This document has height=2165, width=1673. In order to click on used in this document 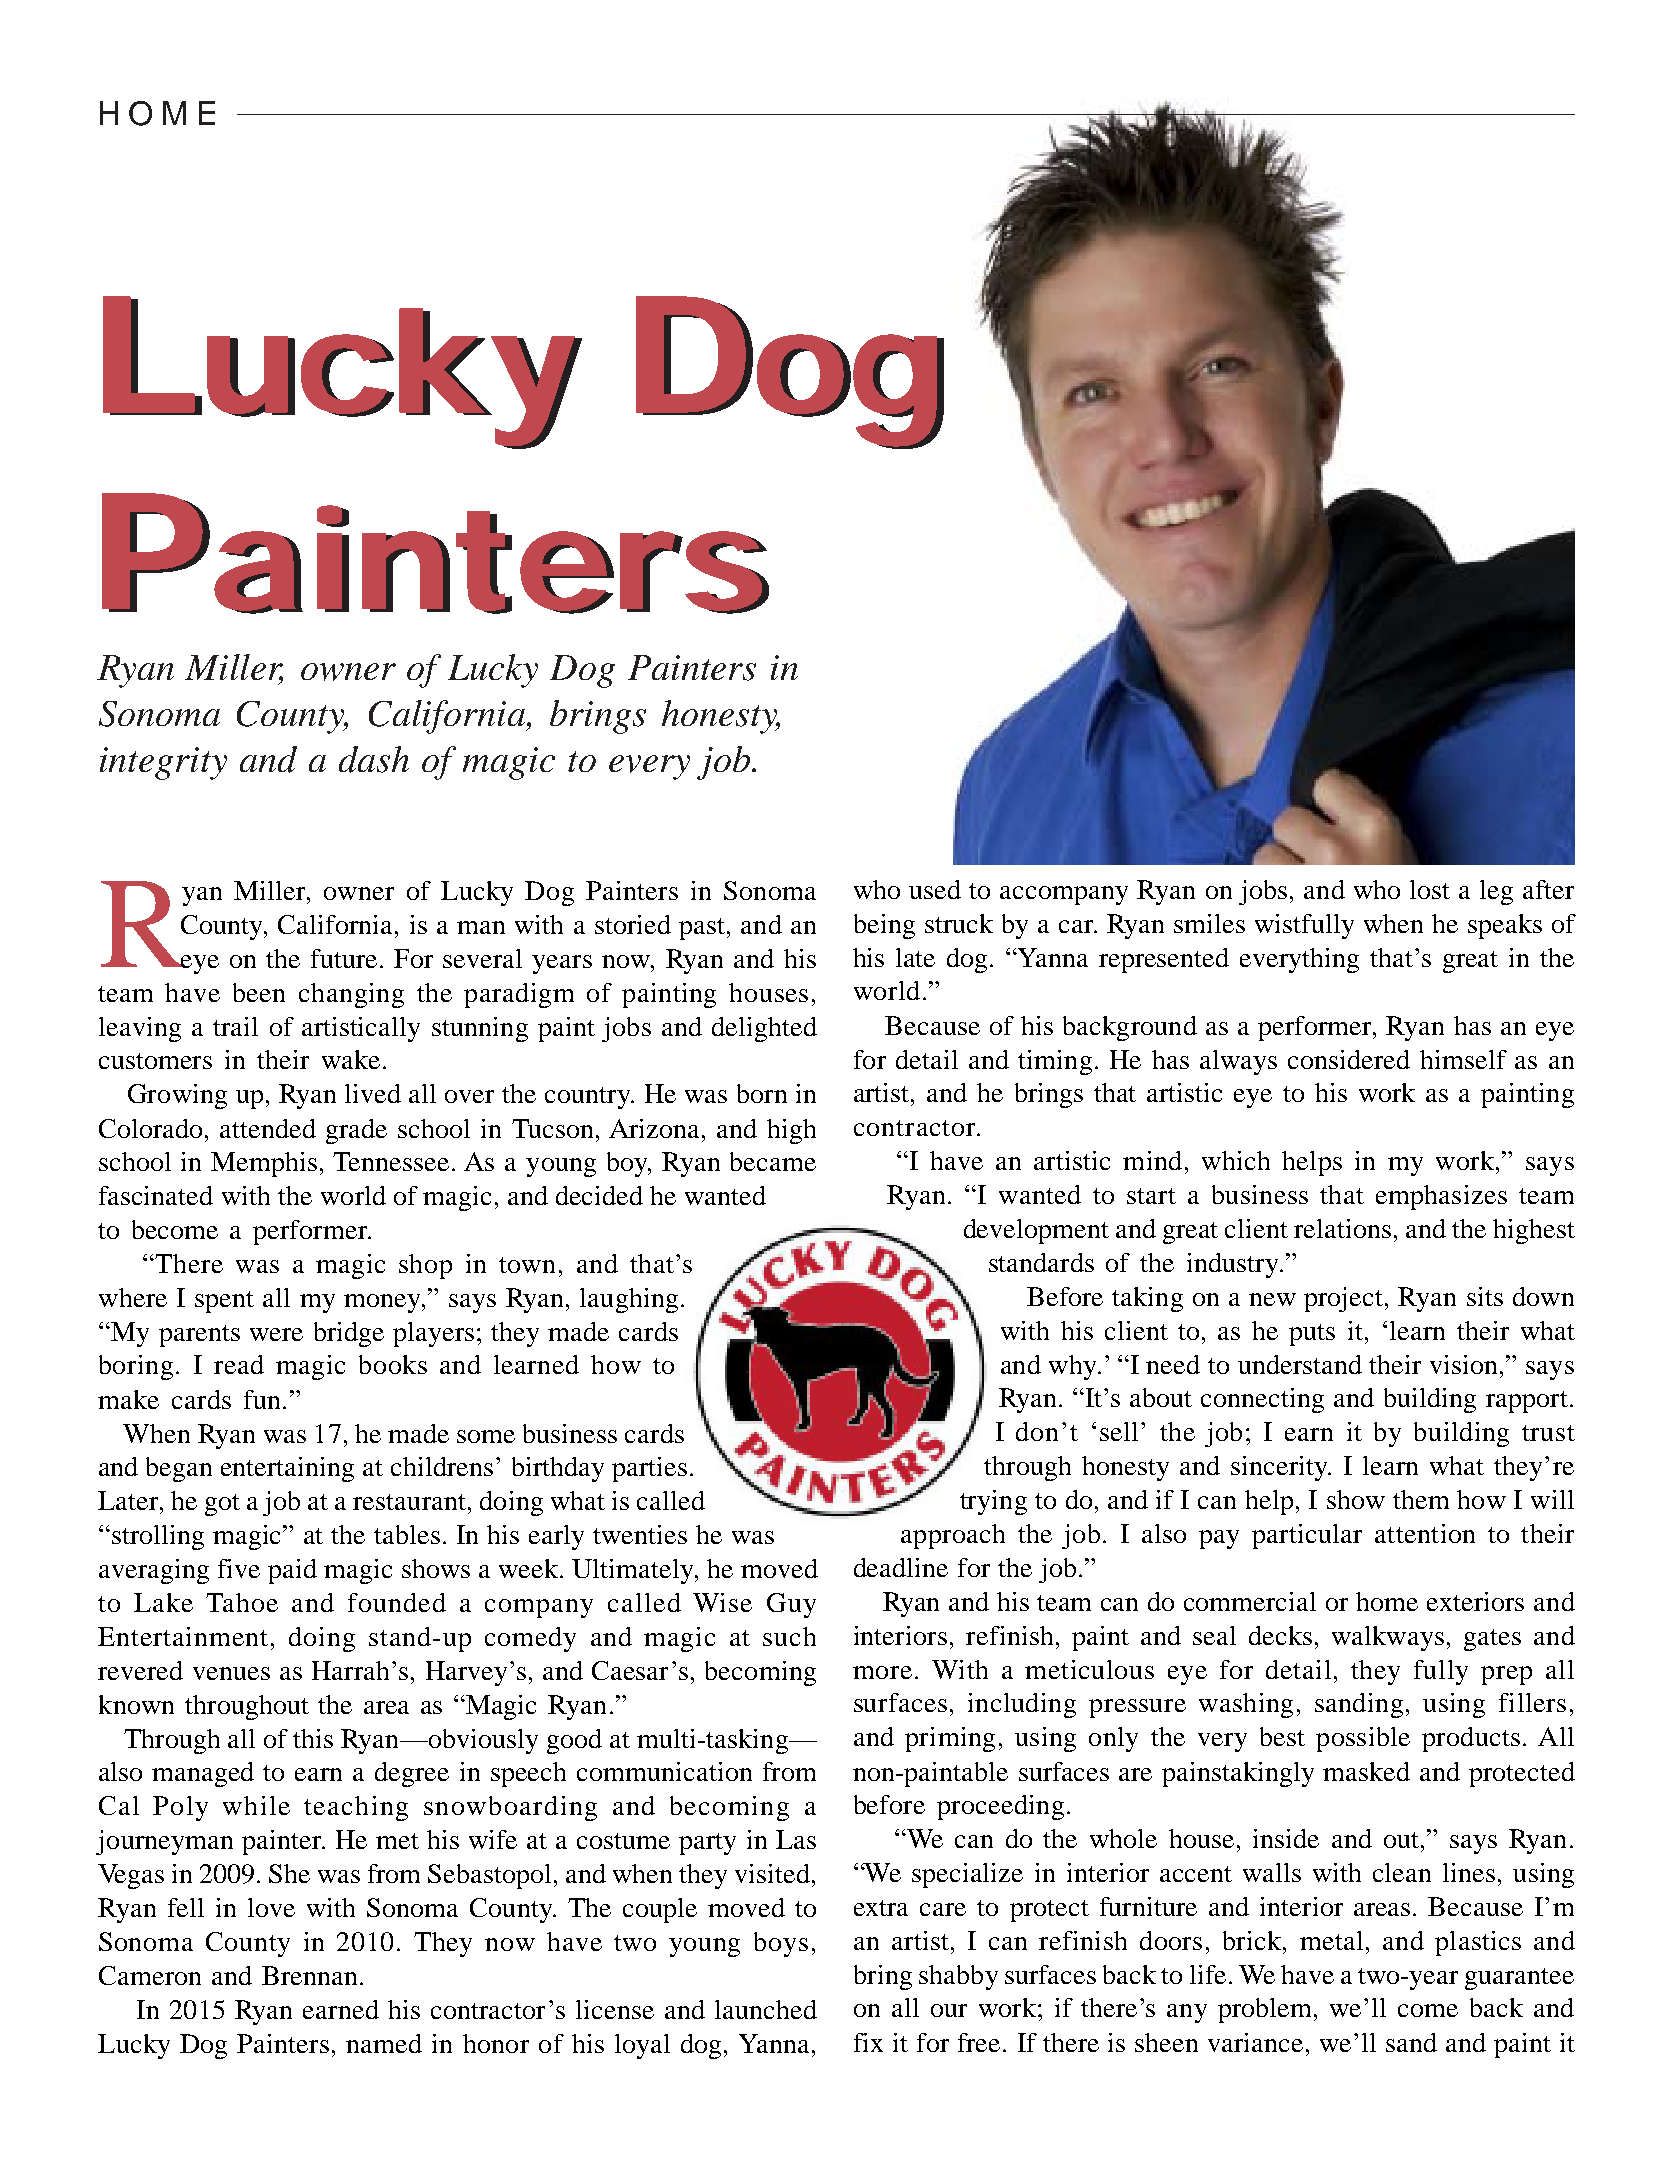, I will do `click(935, 889)`.
